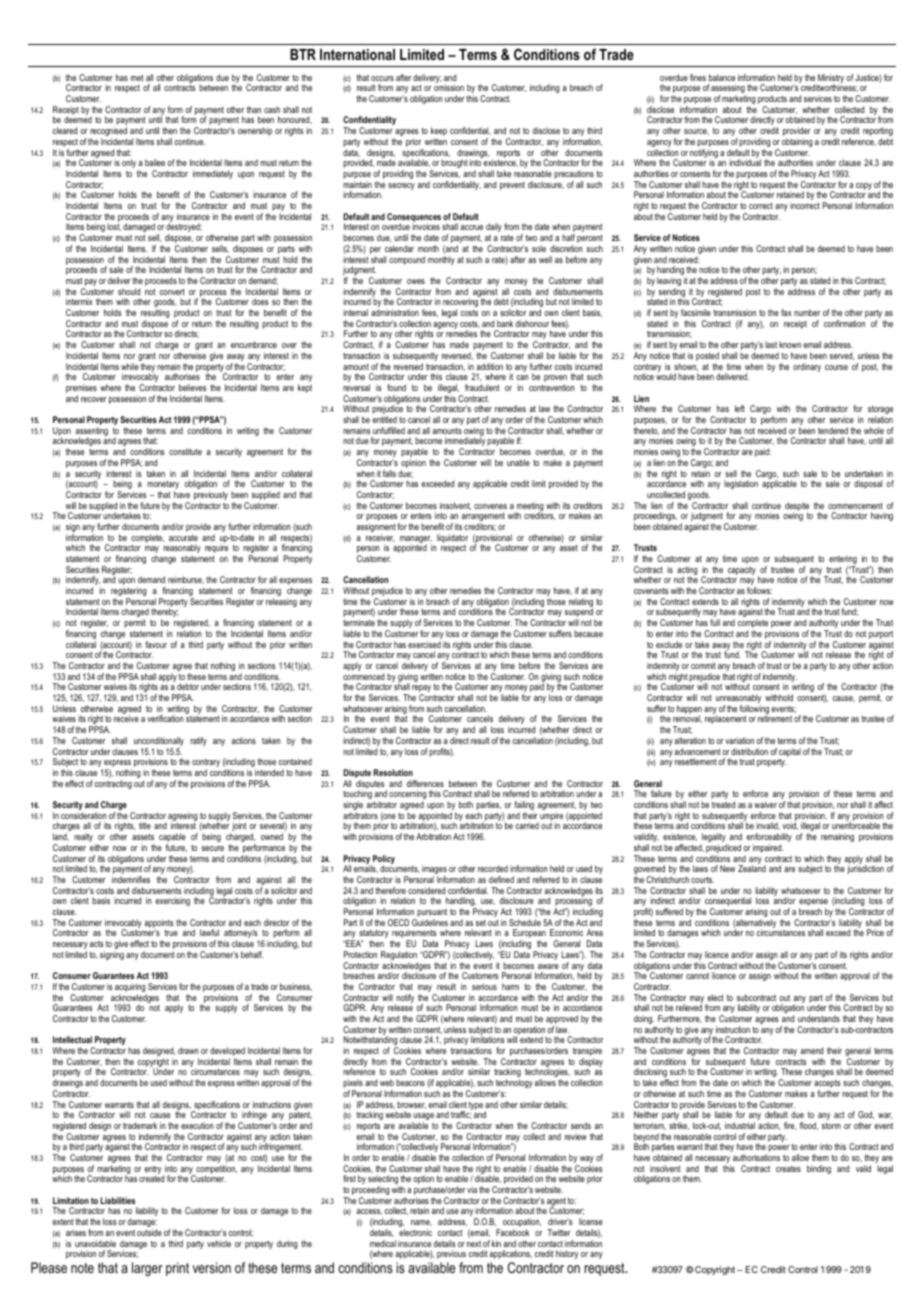  Describe the element at coordinates (130, 366) in the screenshot. I see `while` at that location.
